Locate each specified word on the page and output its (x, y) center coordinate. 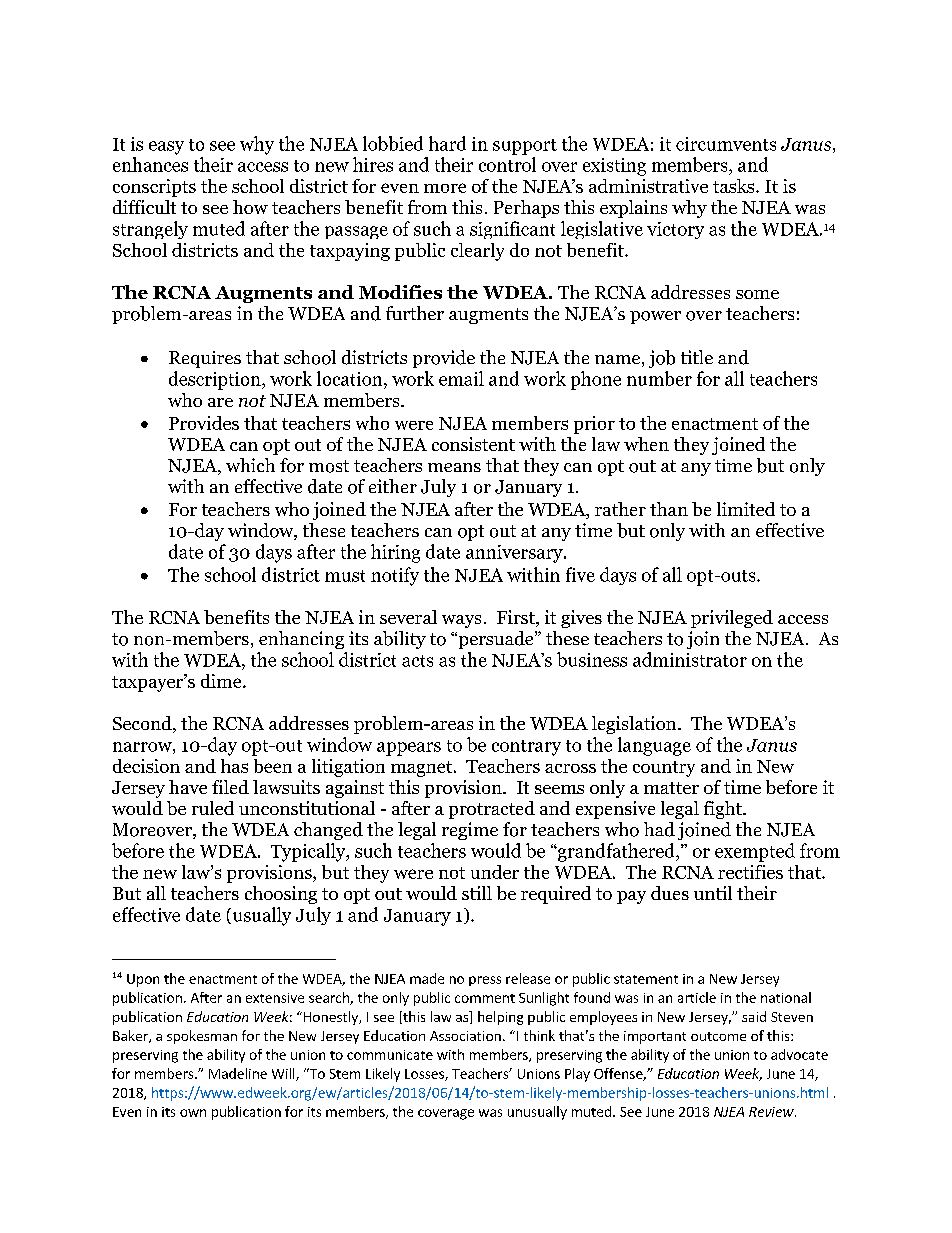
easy (166, 148)
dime (222, 681)
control (507, 164)
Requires (205, 359)
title (697, 357)
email (461, 378)
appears (409, 749)
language (654, 746)
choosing (281, 895)
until (713, 893)
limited (746, 509)
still (477, 893)
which (250, 465)
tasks (735, 186)
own (193, 1113)
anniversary (515, 554)
